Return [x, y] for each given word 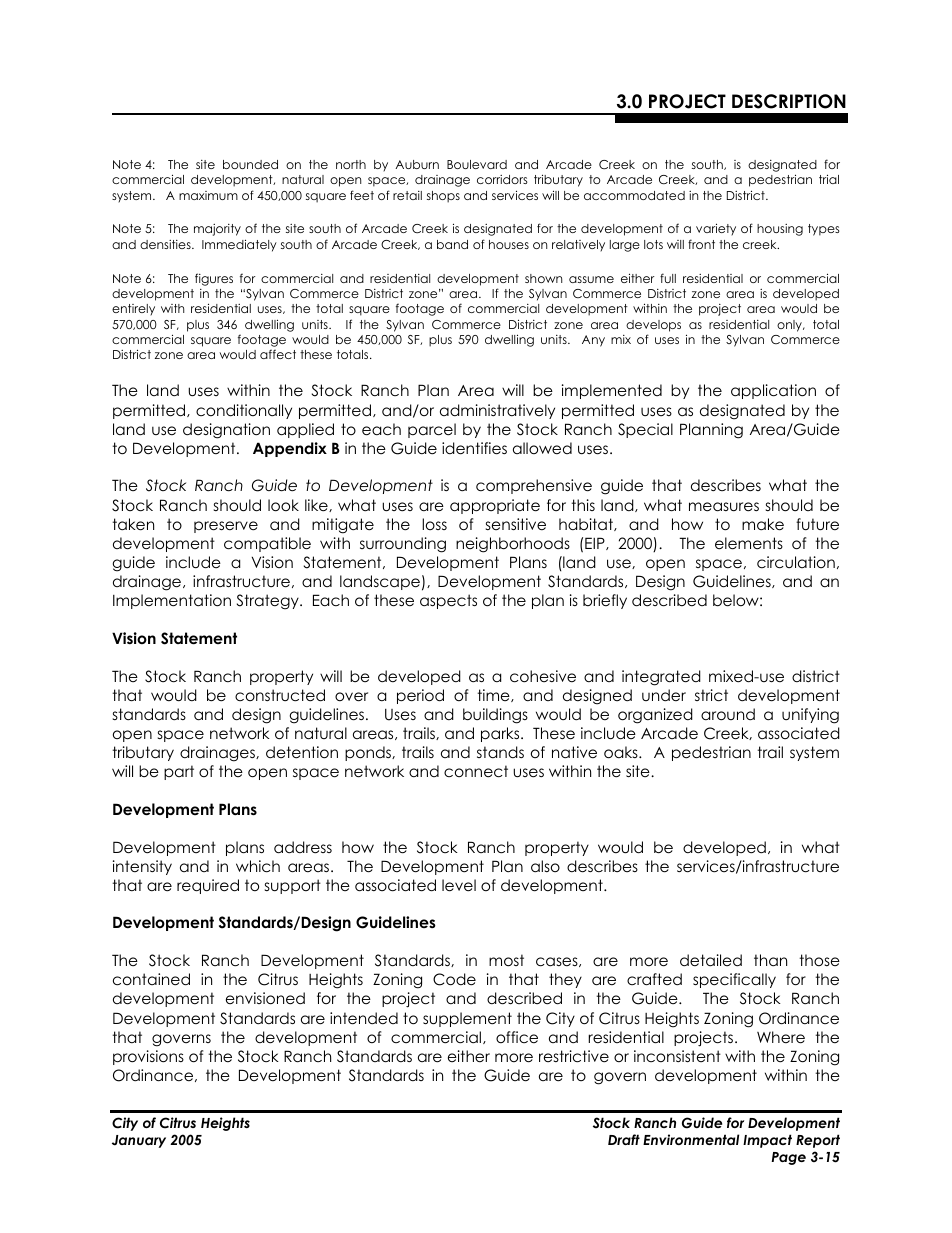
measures [724, 507]
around [728, 714]
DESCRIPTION [789, 101]
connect [476, 771]
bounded [250, 164]
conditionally [244, 411]
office [517, 1037]
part [179, 772]
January [139, 1141]
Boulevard [477, 164]
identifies [474, 448]
